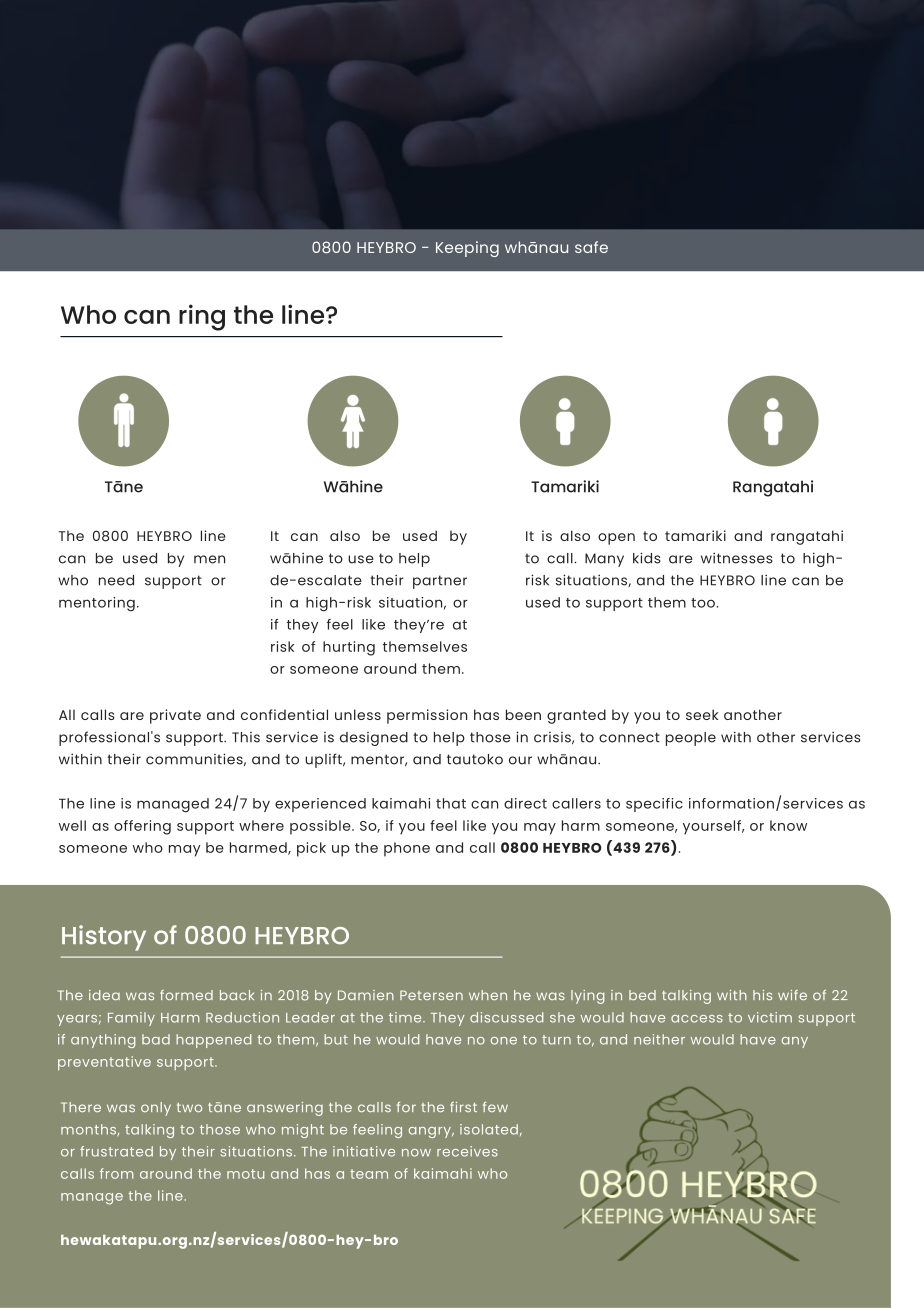  What do you see at coordinates (737, 558) in the page?
I see `witnesses` at bounding box center [737, 558].
